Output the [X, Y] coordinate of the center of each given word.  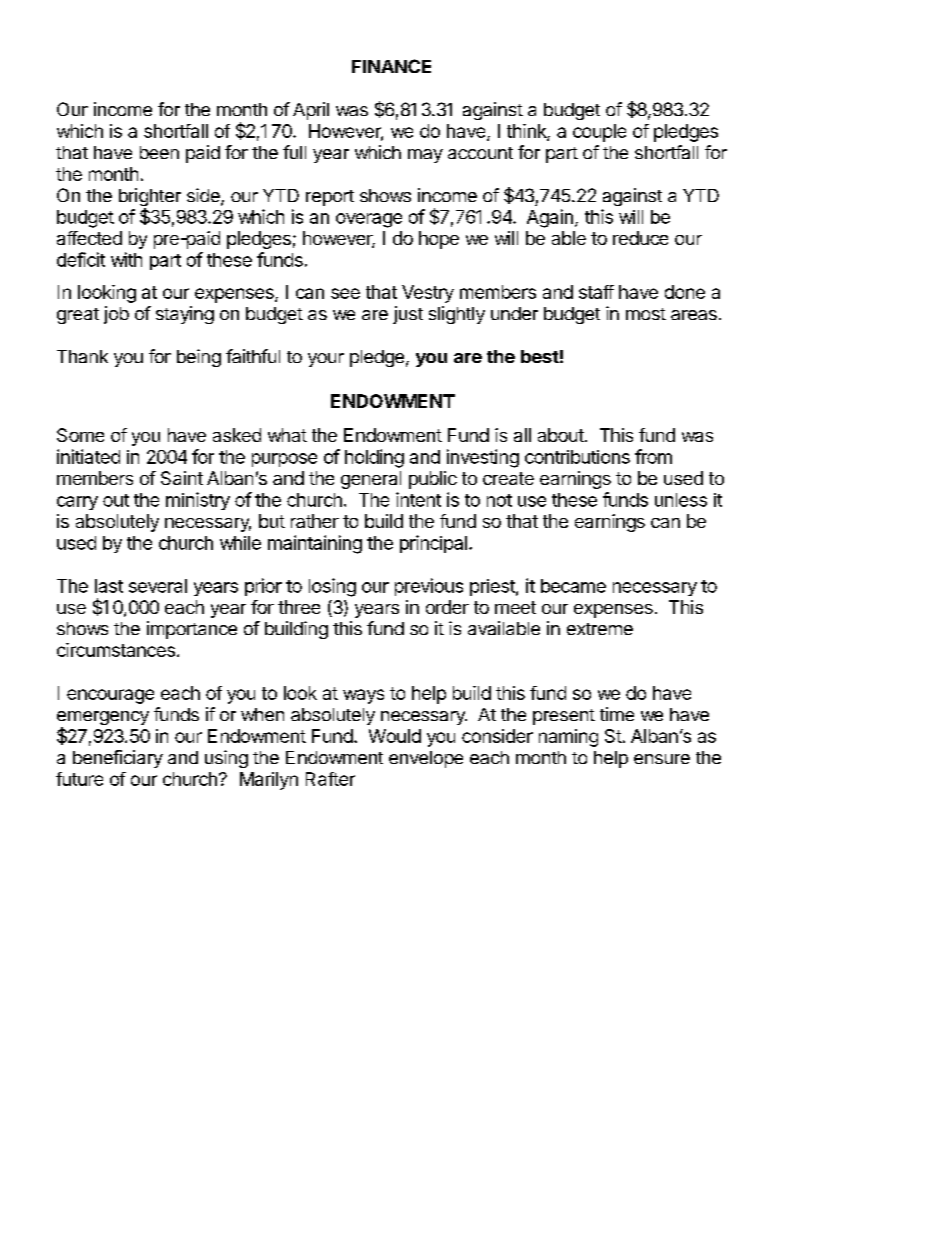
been [159, 152]
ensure [662, 759]
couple [599, 133]
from [653, 456]
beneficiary [118, 759]
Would [395, 736]
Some [80, 435]
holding [374, 458]
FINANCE [391, 66]
